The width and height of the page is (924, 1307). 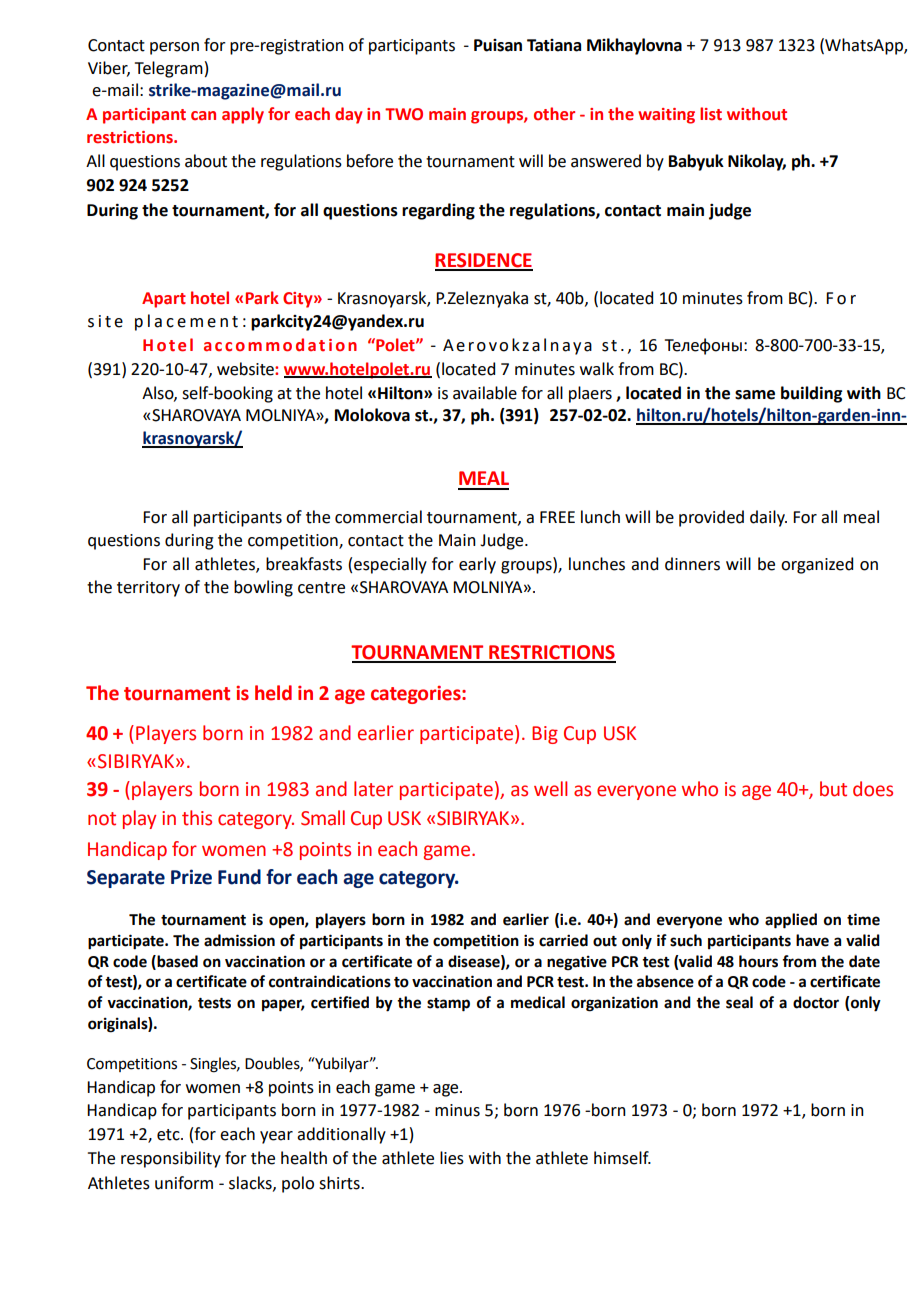 I want to click on FREE, so click(x=557, y=517).
